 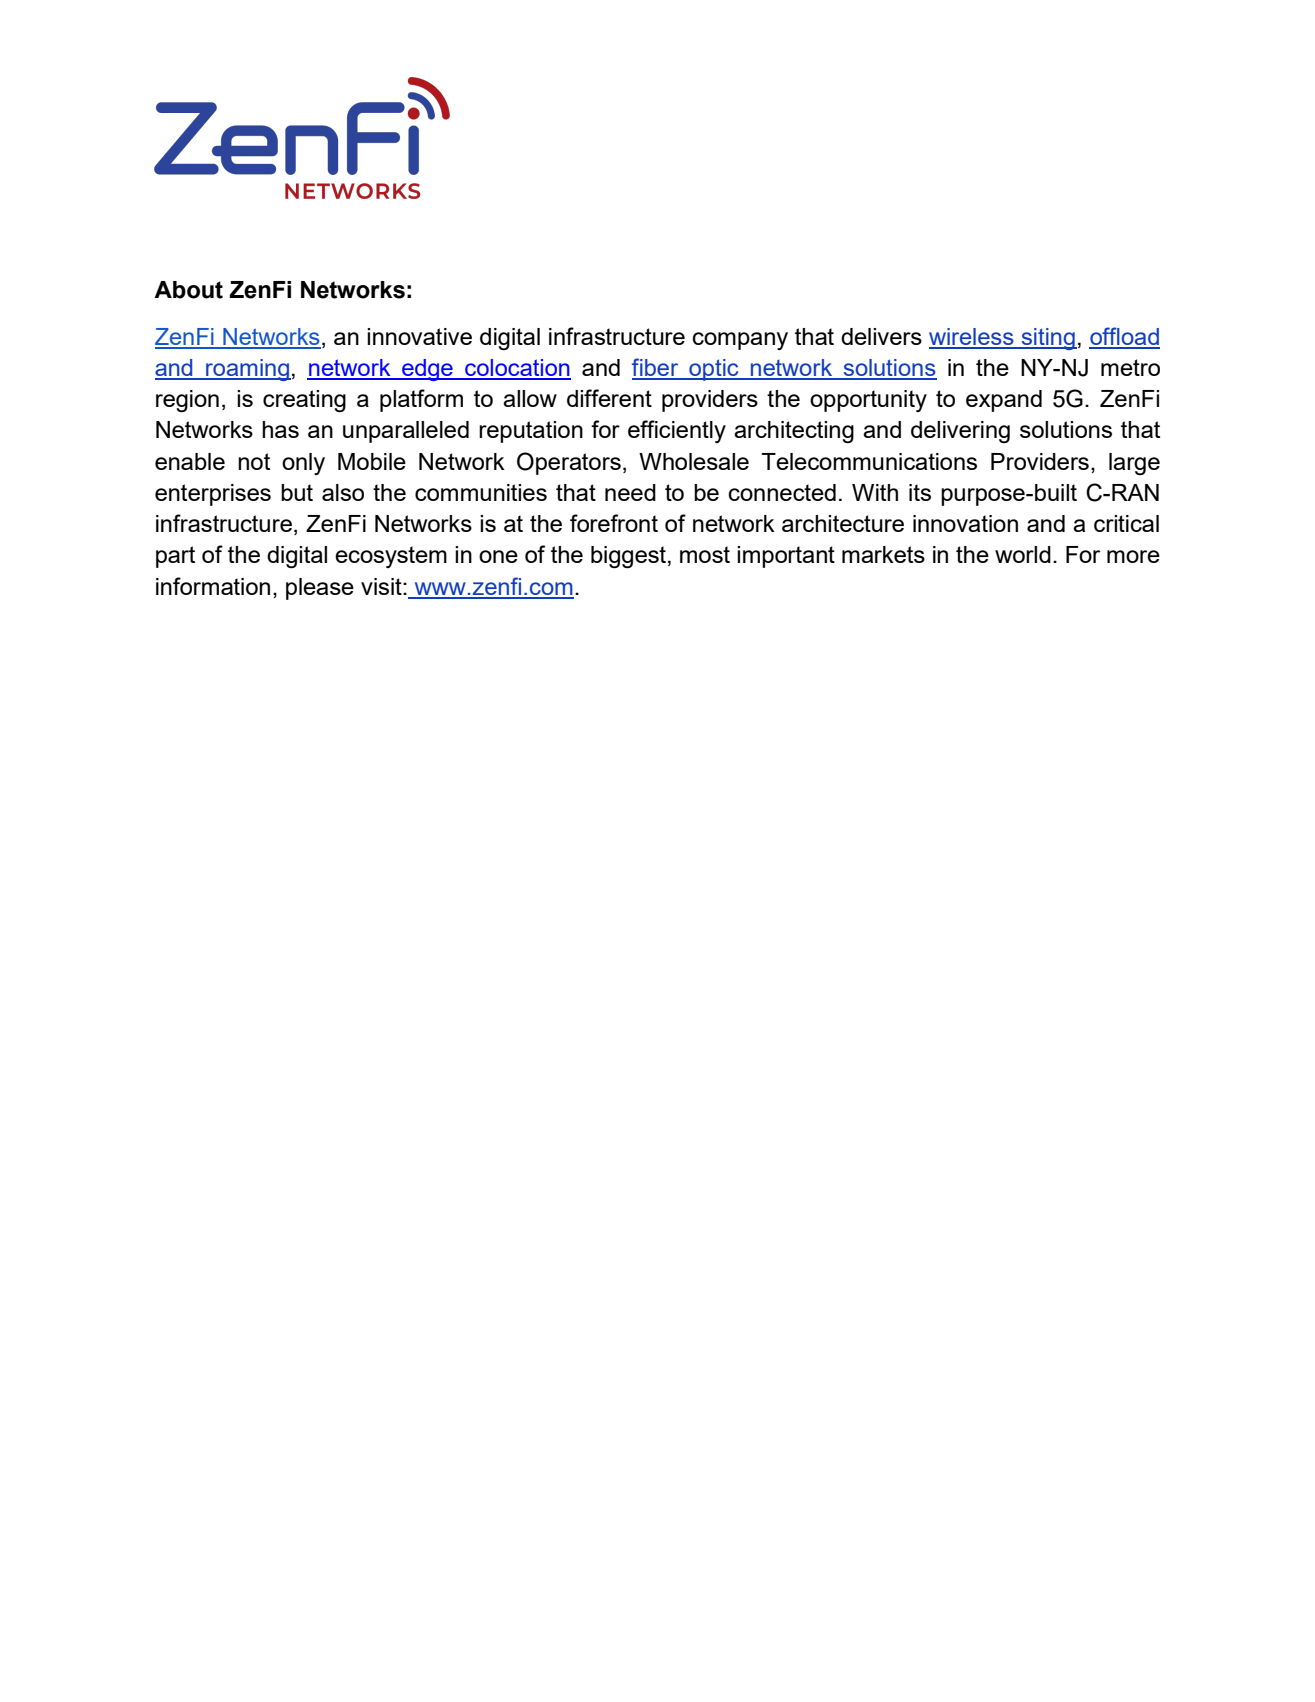 What do you see at coordinates (628, 557) in the page?
I see `biggest` at bounding box center [628, 557].
